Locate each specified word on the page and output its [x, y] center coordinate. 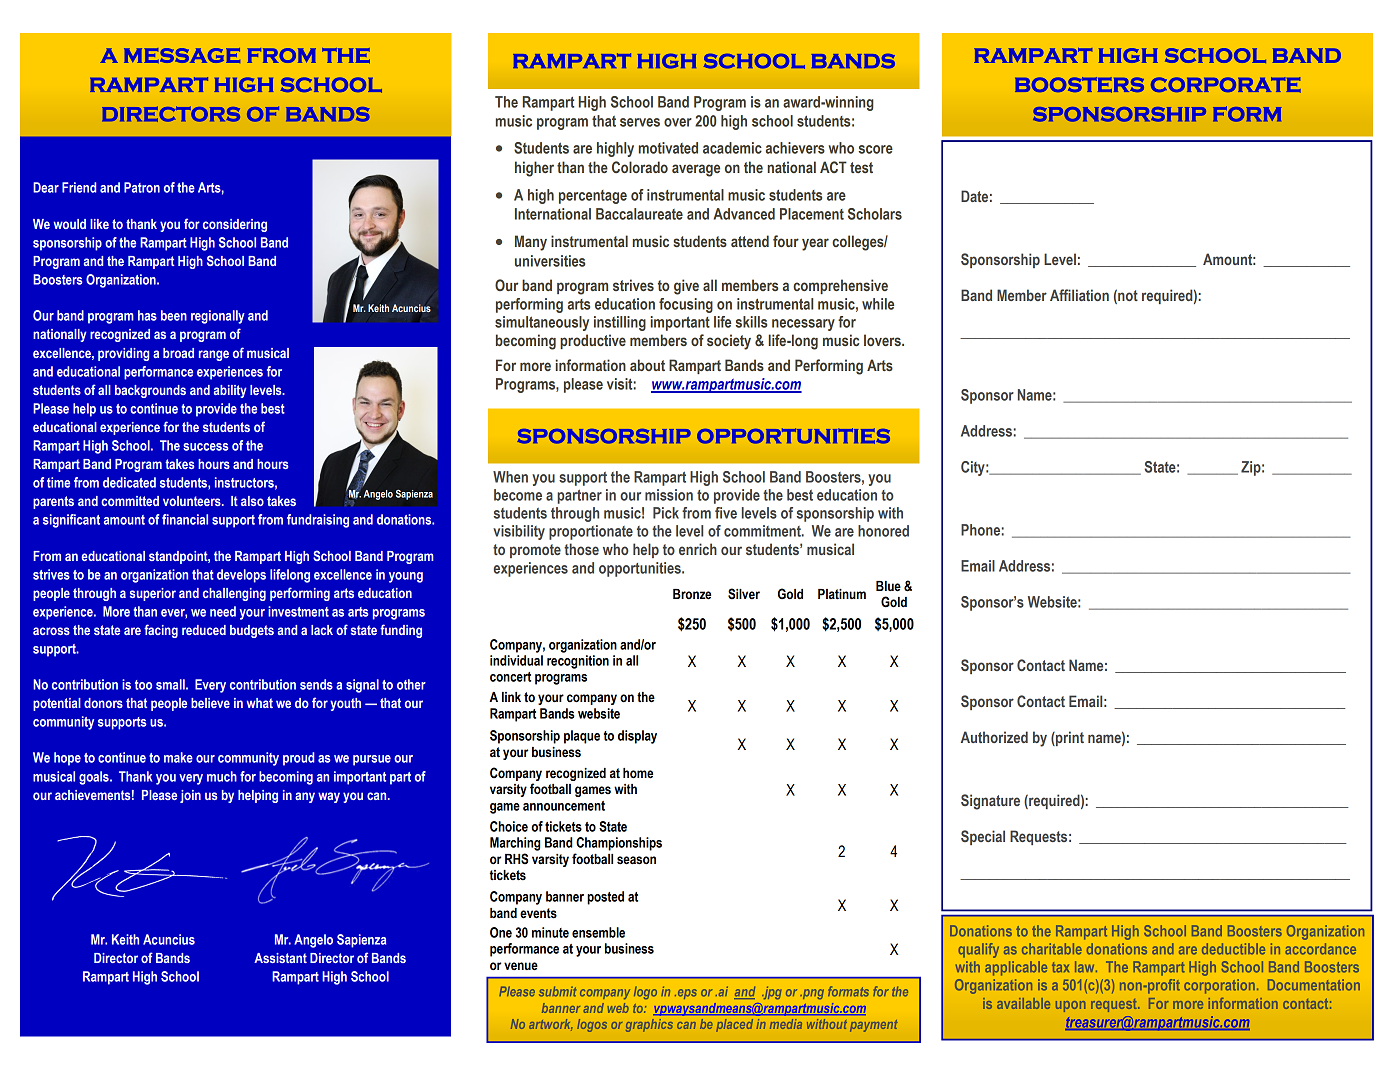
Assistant [280, 958]
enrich [698, 549]
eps [686, 994]
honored [883, 531]
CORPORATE [1226, 85]
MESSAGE [182, 55]
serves [640, 122]
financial [185, 519]
